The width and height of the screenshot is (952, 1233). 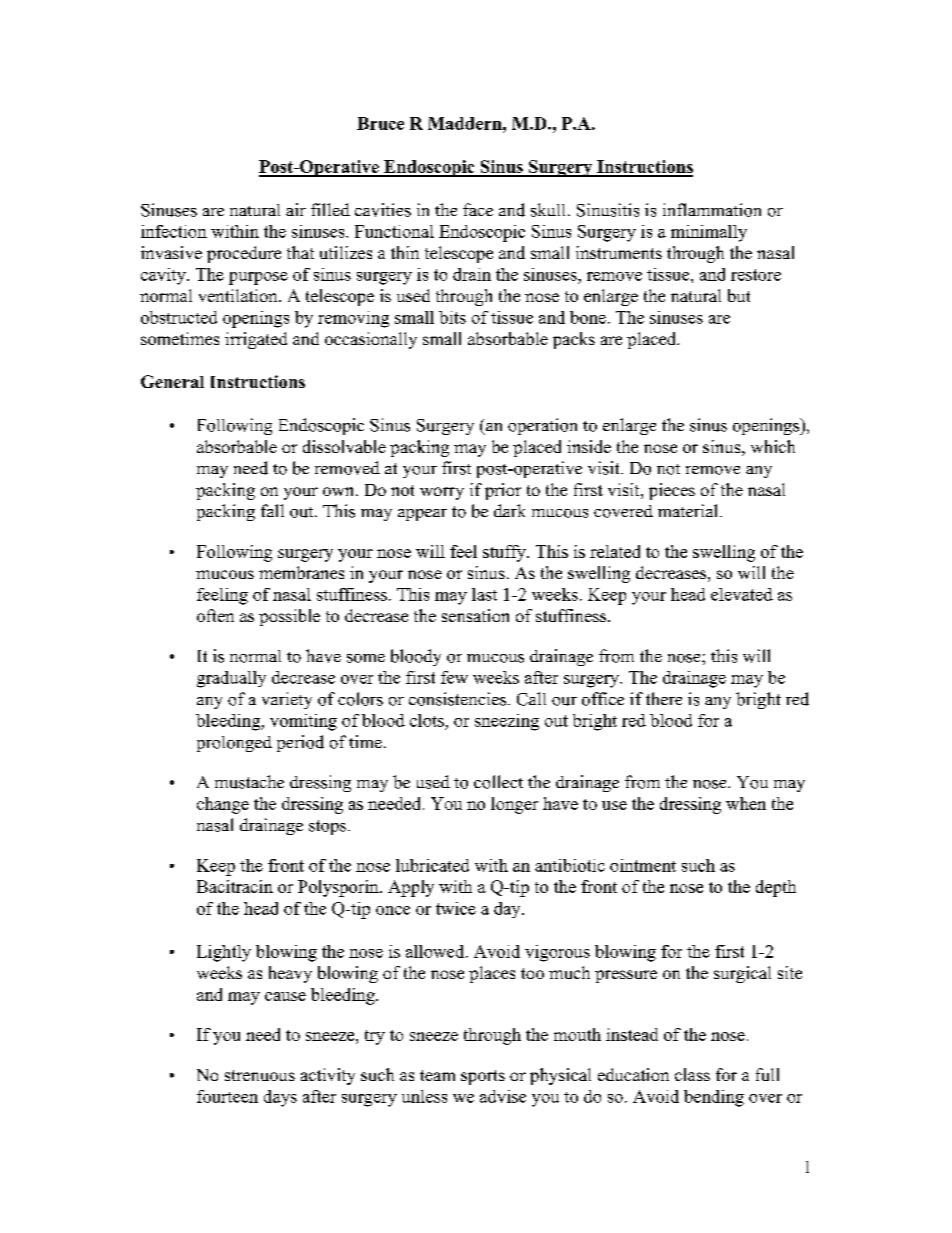 I want to click on consistencies, so click(x=457, y=699).
